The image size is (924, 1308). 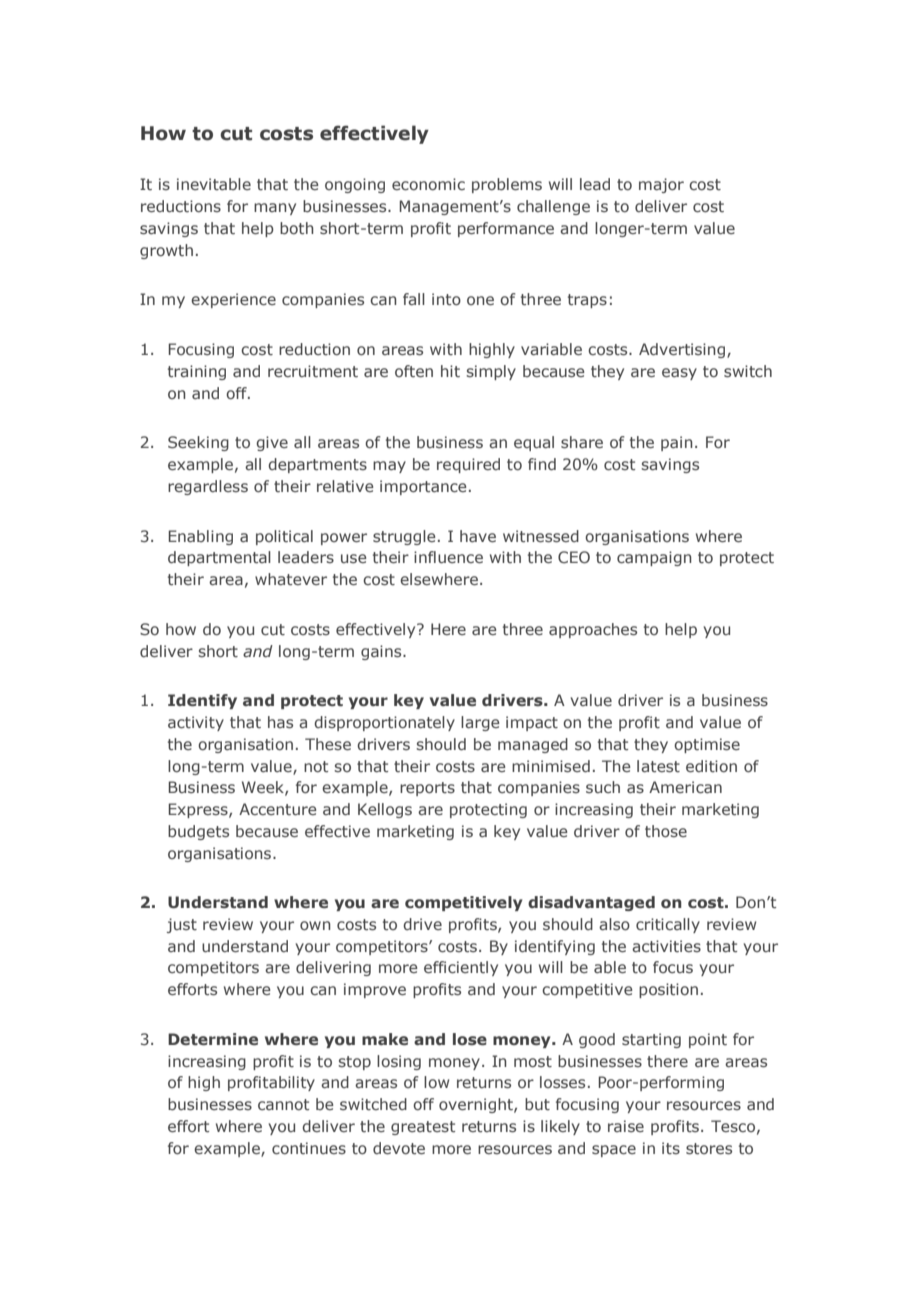 I want to click on major, so click(x=661, y=185).
